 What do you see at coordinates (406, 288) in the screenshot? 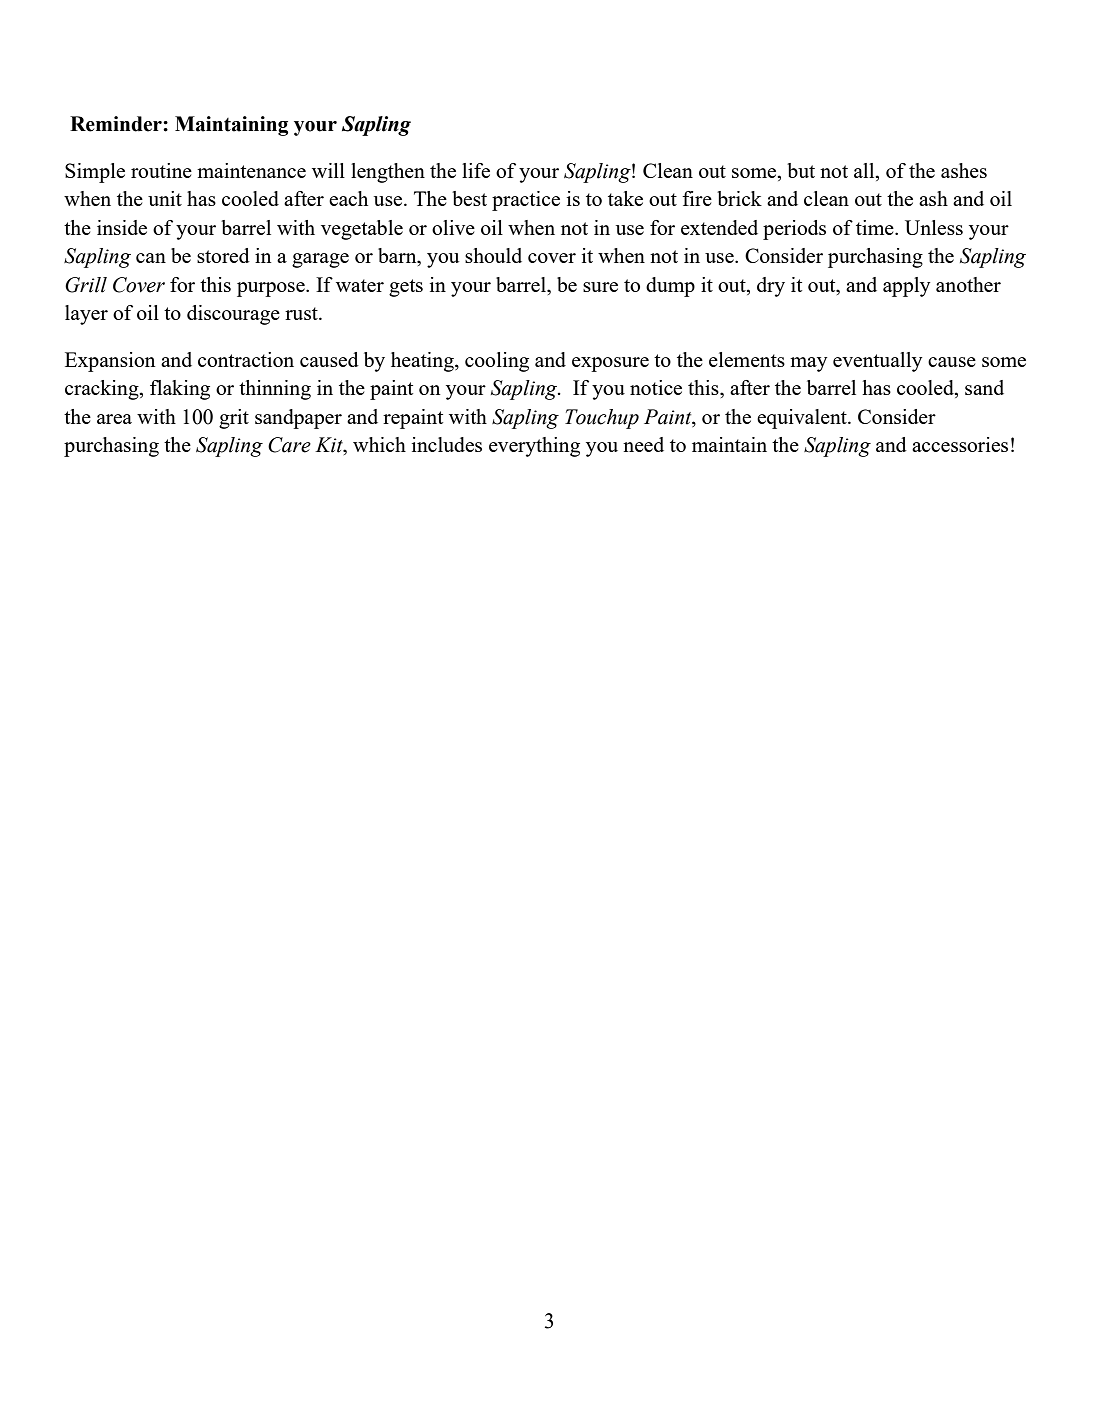
I see `gets` at bounding box center [406, 288].
